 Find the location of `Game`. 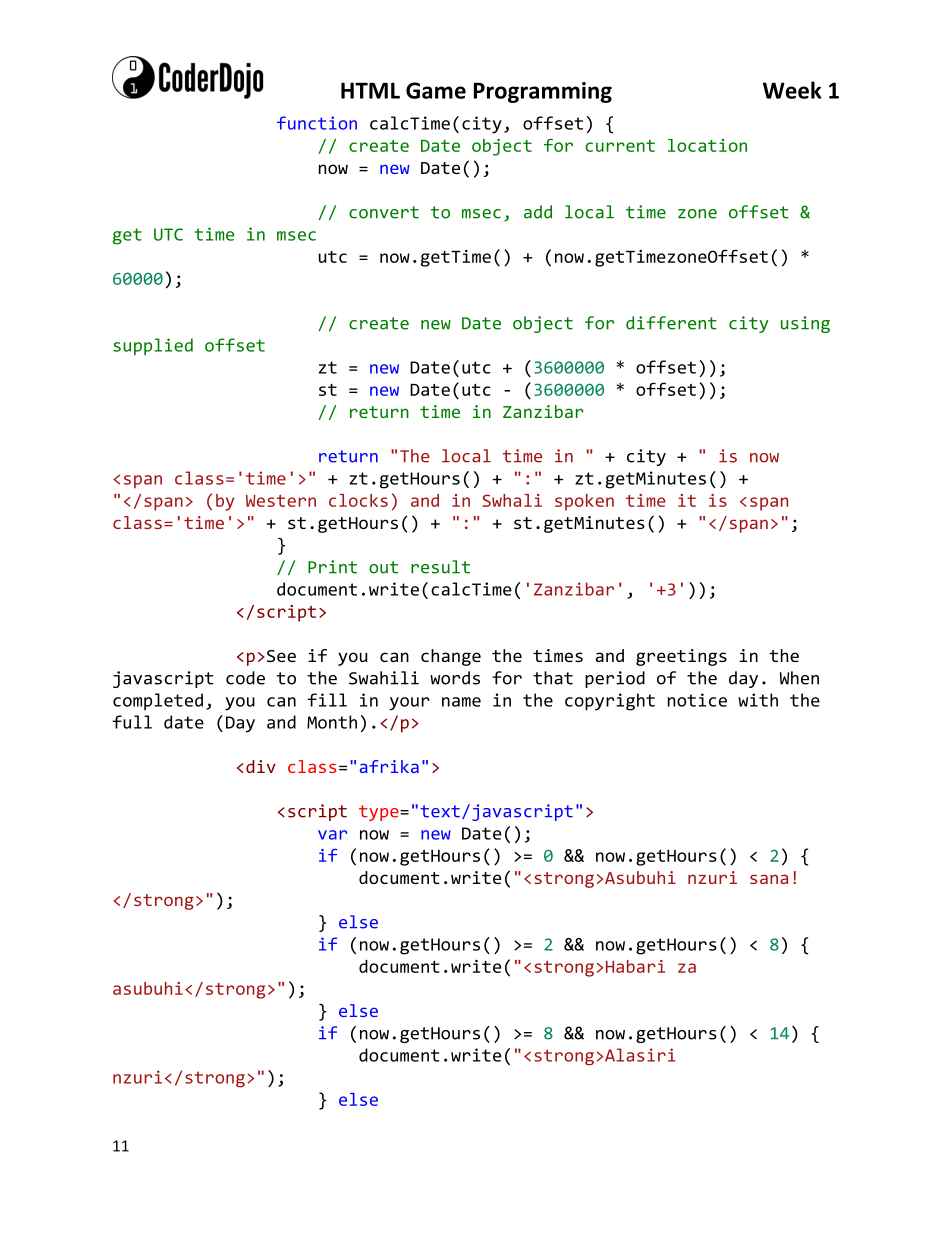

Game is located at coordinates (436, 90).
